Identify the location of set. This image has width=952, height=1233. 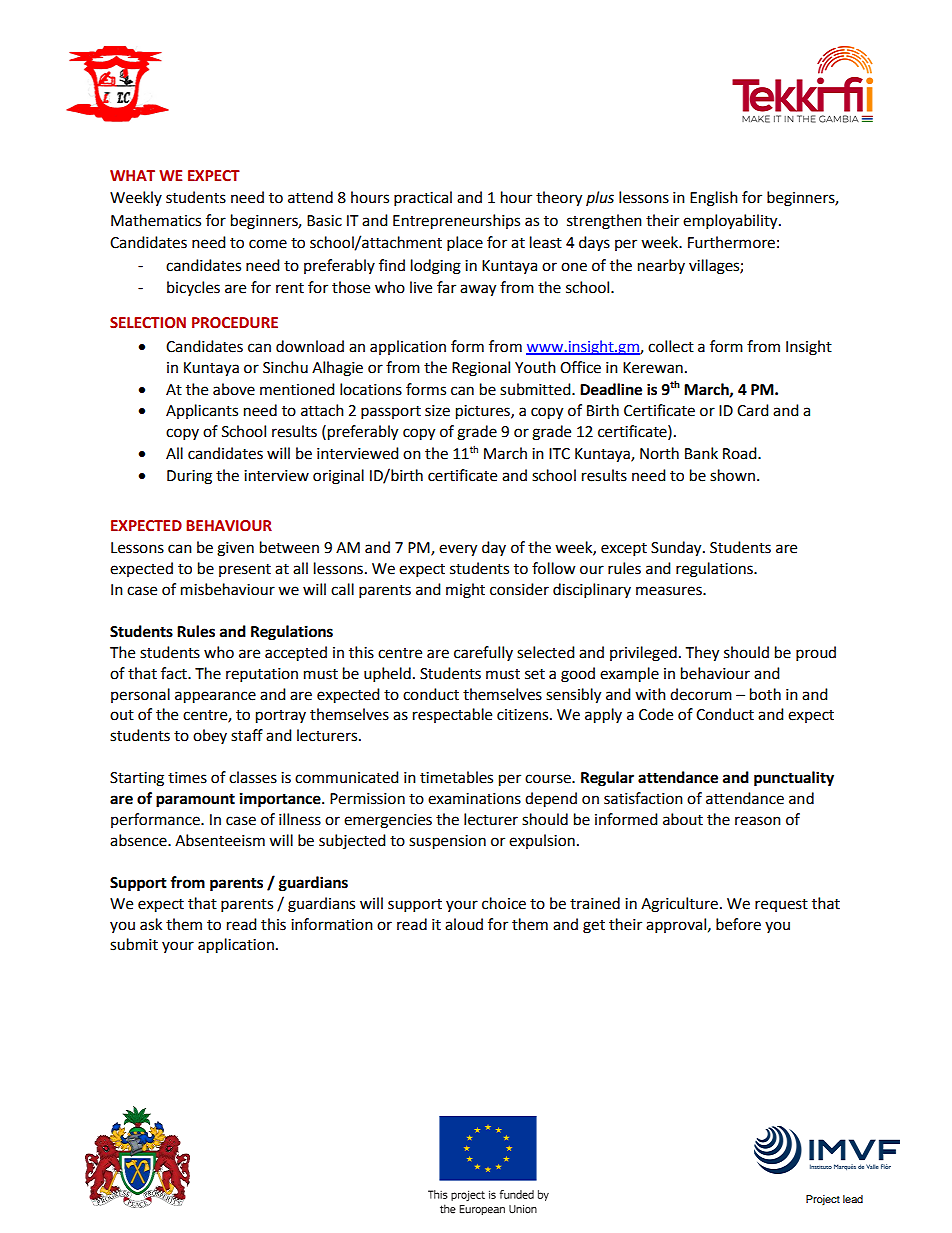
(535, 674).
